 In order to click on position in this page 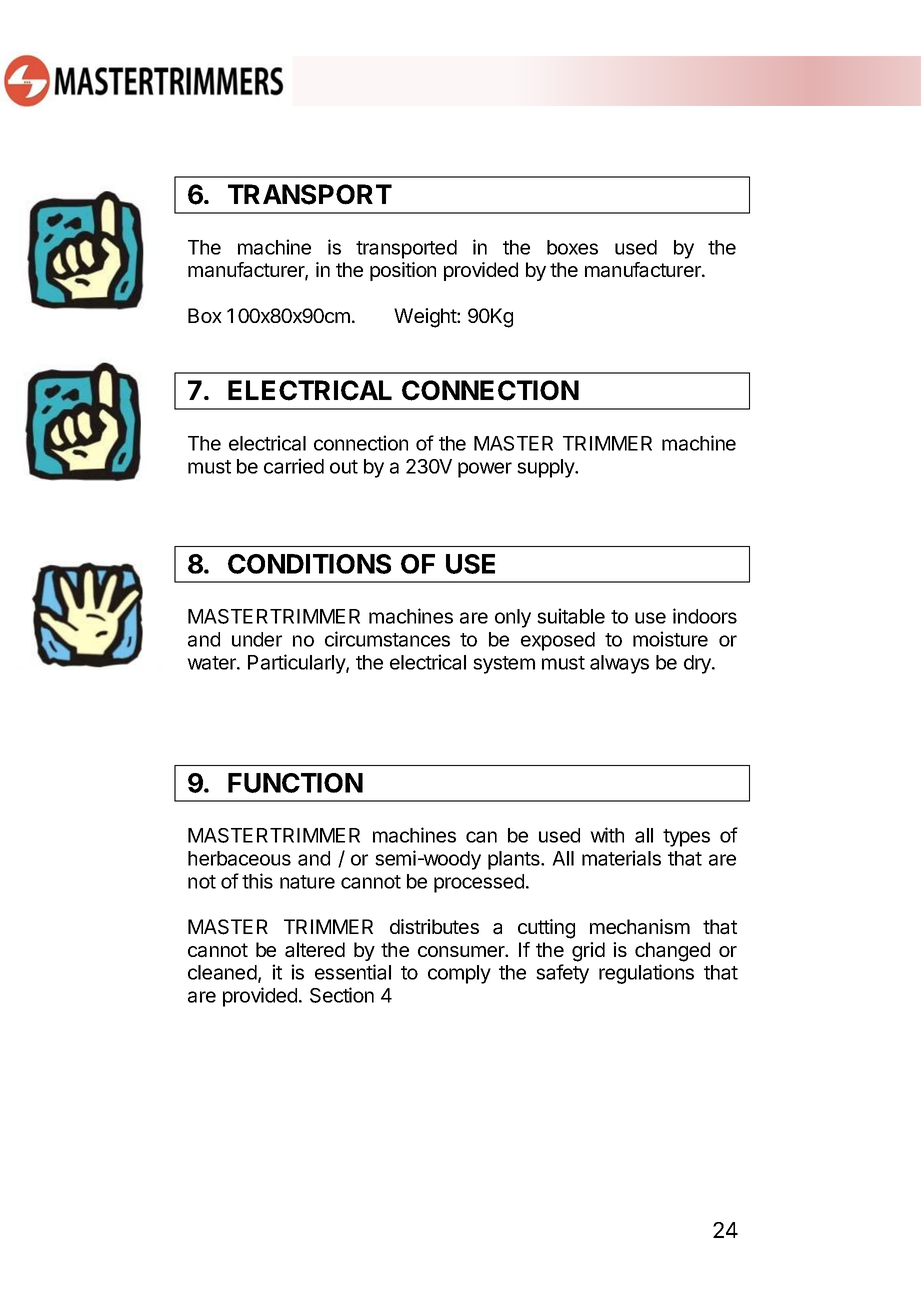, I will do `click(403, 271)`.
